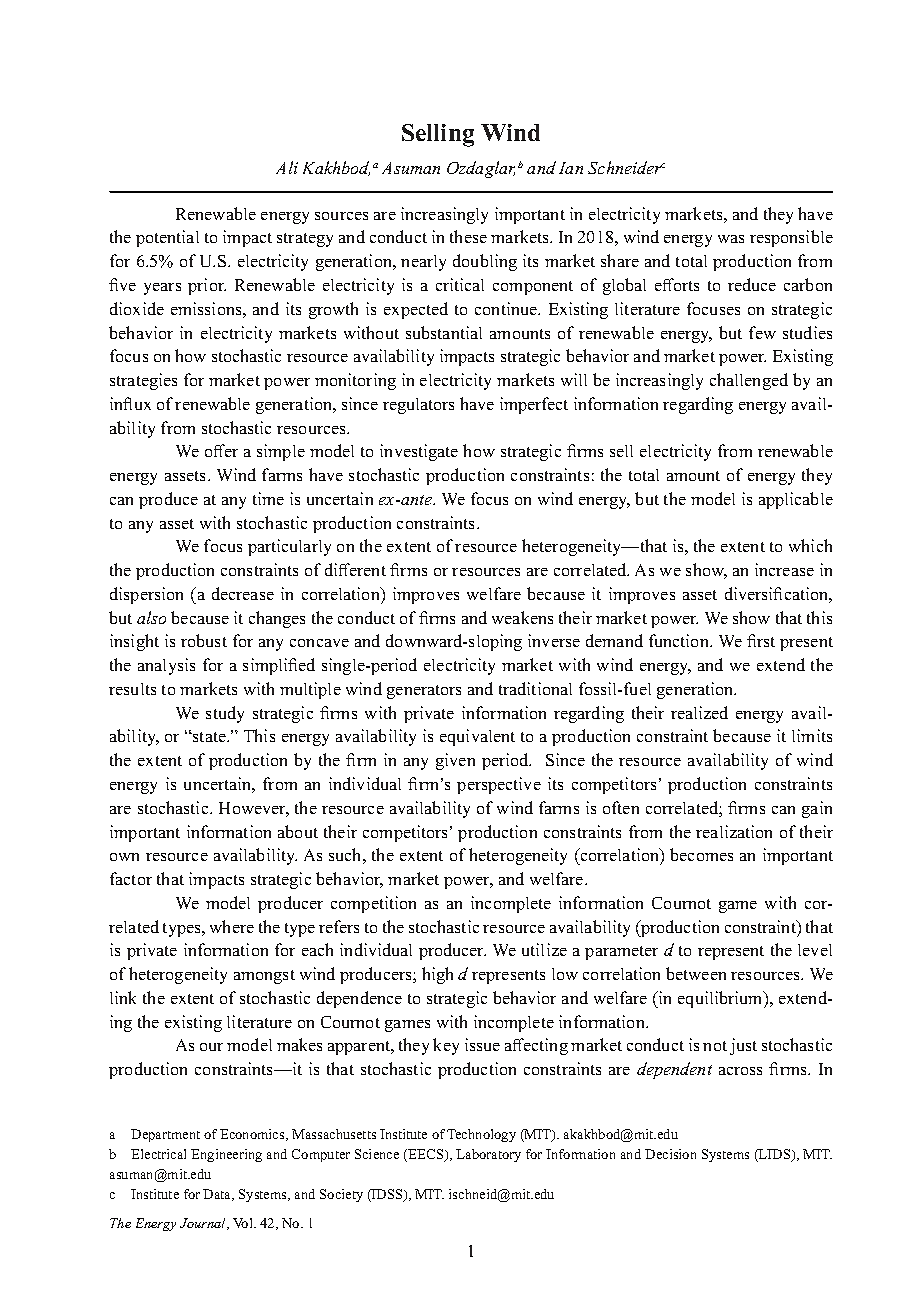 The height and width of the screenshot is (1316, 921). Describe the element at coordinates (749, 381) in the screenshot. I see `challenged` at that location.
